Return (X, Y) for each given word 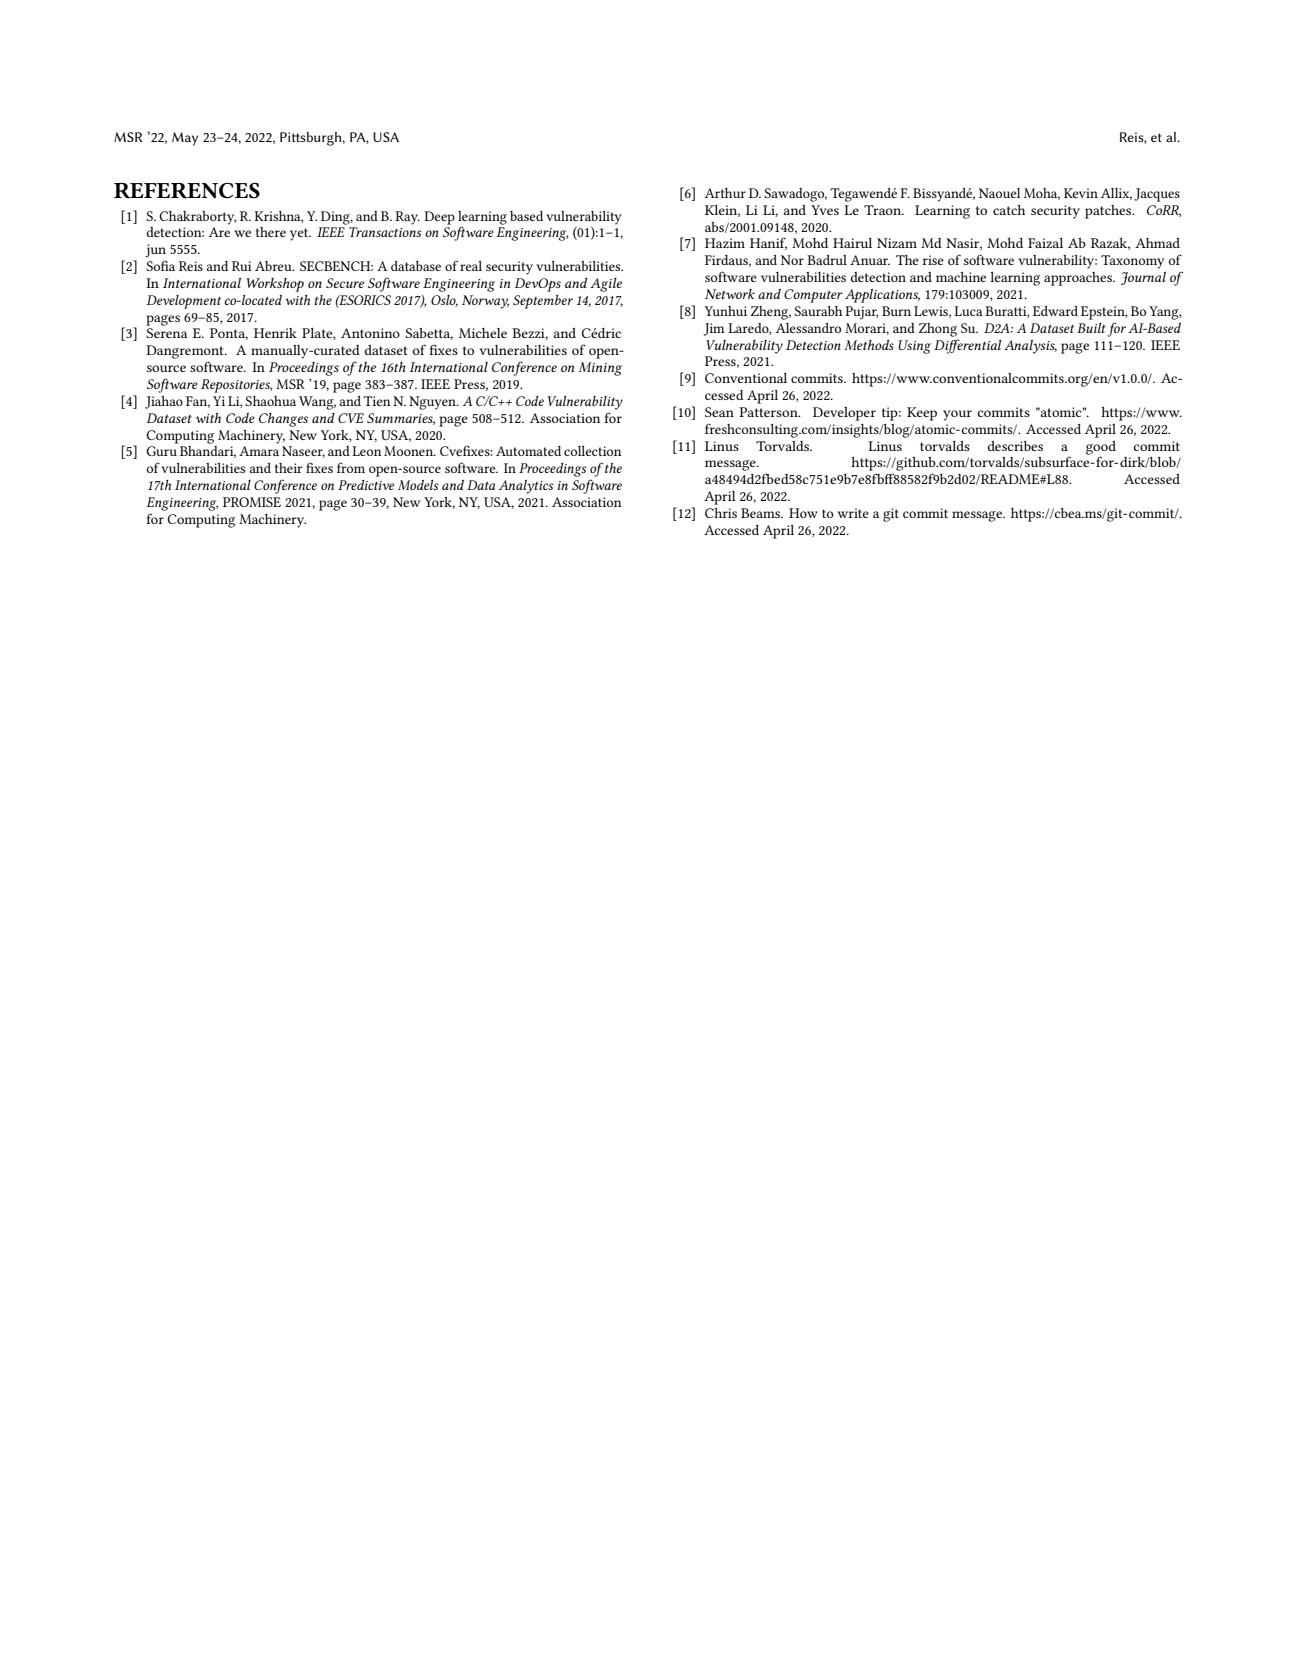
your (957, 415)
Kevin (1081, 193)
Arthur (725, 193)
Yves (825, 210)
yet (300, 234)
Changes (283, 420)
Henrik (275, 333)
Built (1091, 328)
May (185, 139)
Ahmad (1157, 243)
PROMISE (252, 502)
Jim (713, 329)
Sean (719, 412)
